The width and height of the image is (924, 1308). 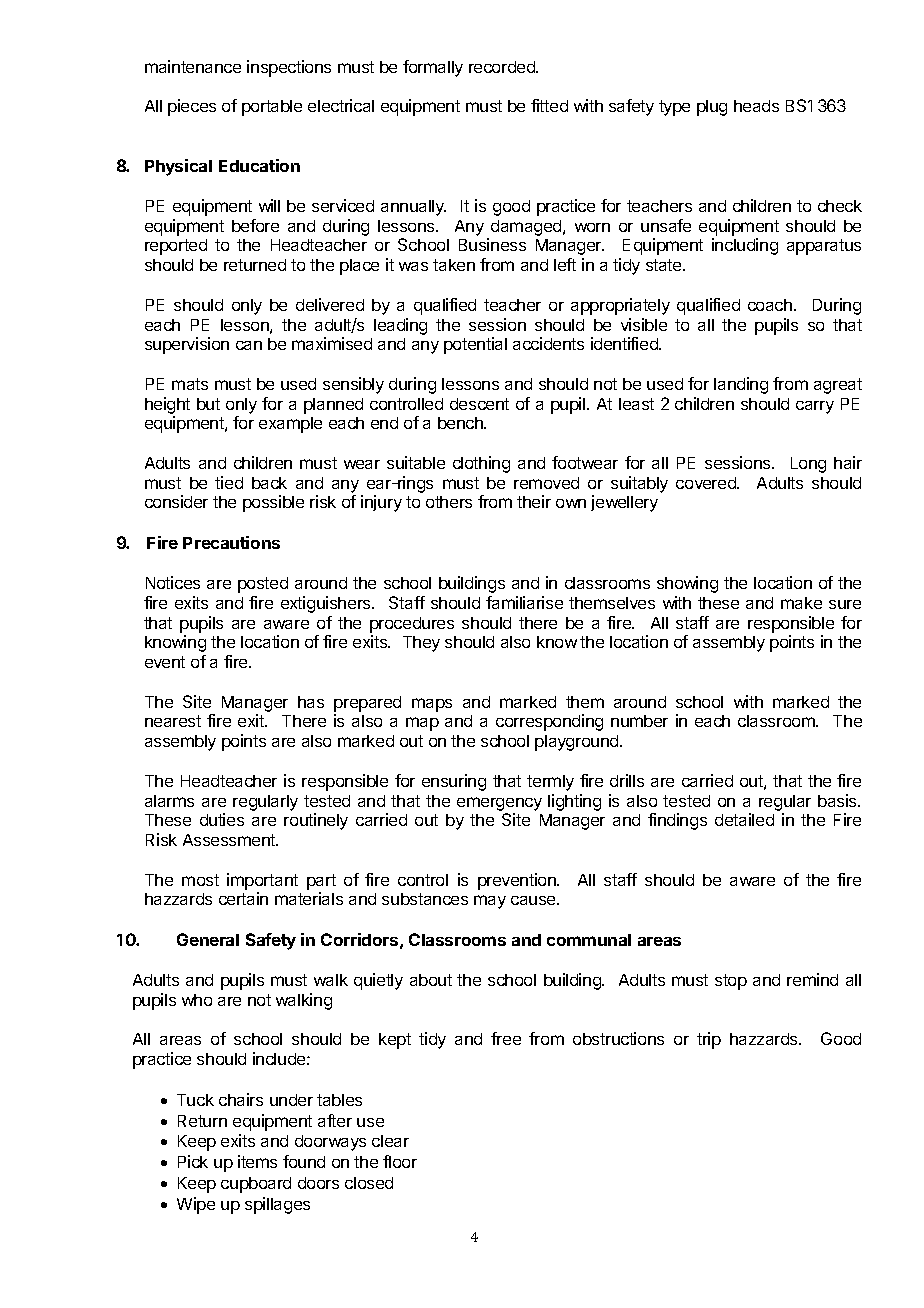 I want to click on familiarise, so click(x=524, y=602).
